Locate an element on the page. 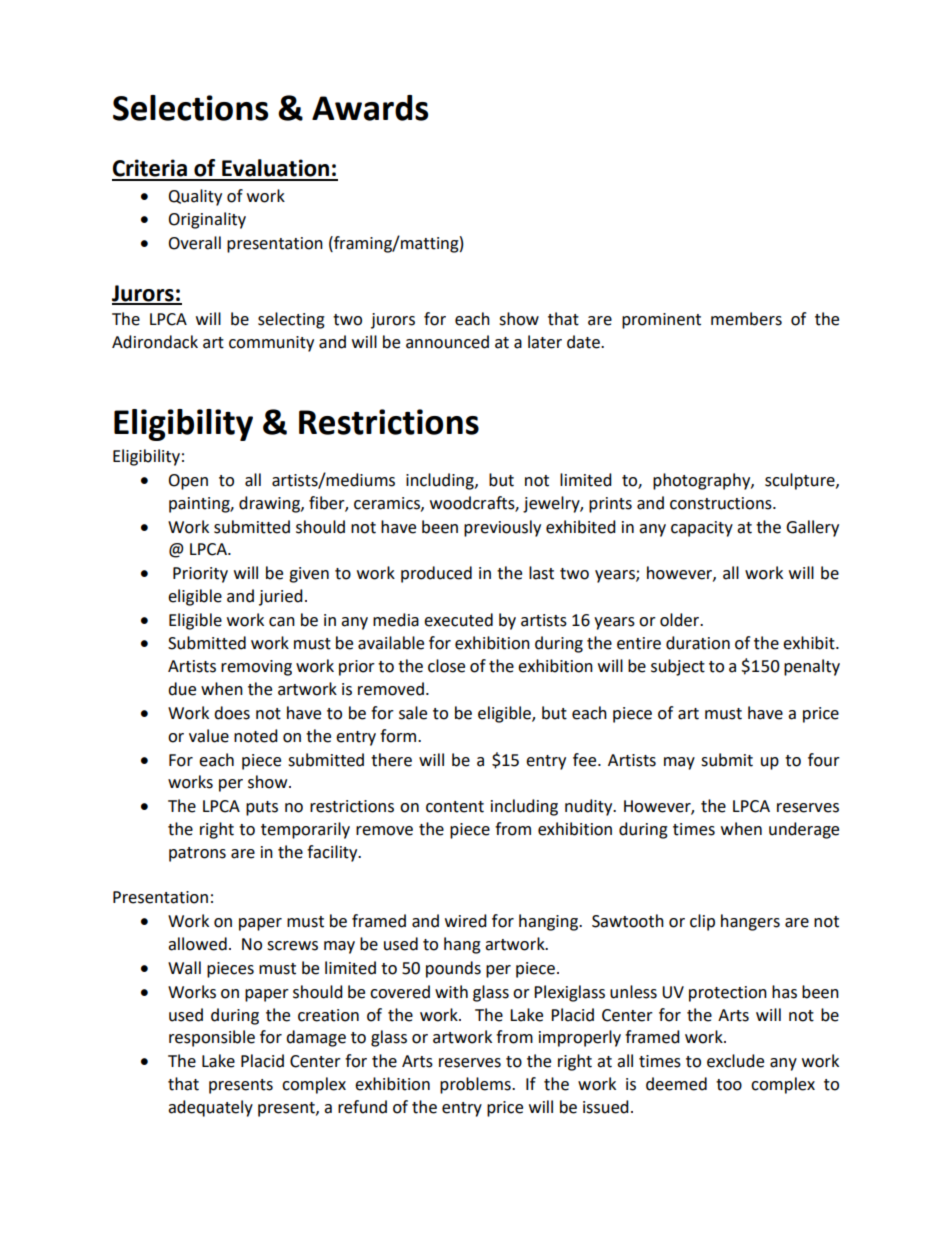  members is located at coordinates (746, 319).
